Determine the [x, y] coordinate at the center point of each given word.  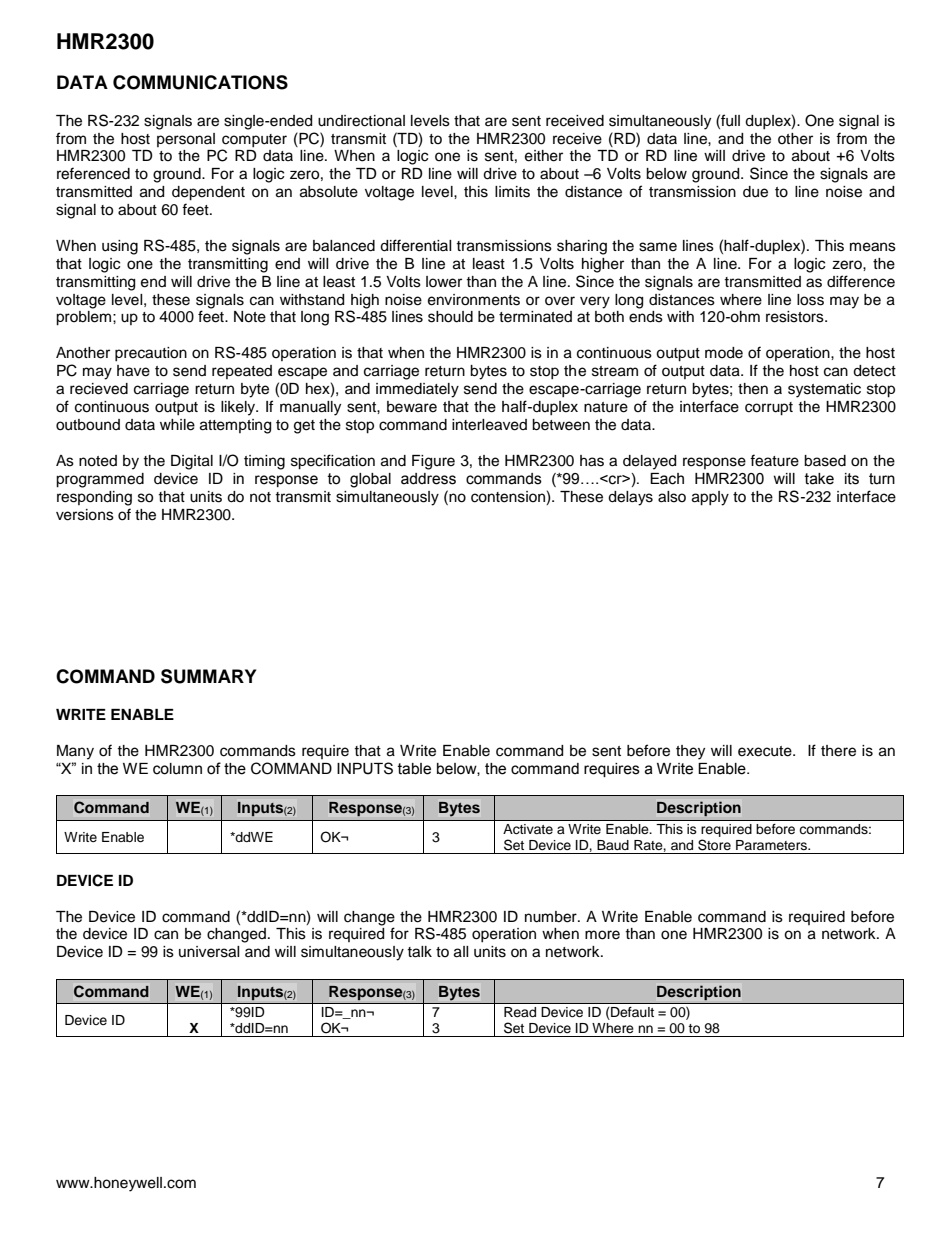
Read [520, 1012]
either [544, 156]
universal [209, 952]
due [755, 192]
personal [186, 140]
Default [631, 1013]
